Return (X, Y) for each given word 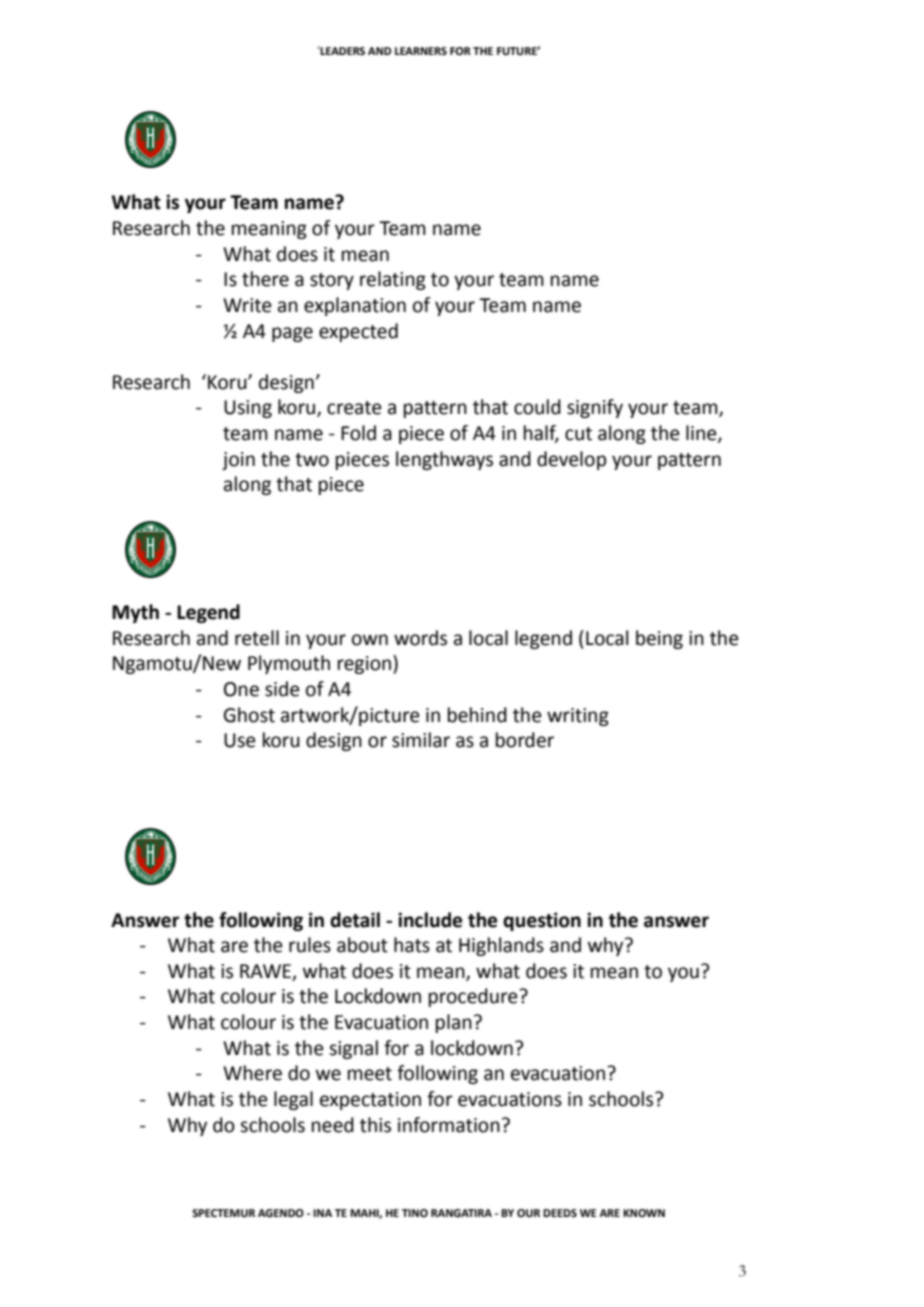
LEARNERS (421, 51)
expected (358, 332)
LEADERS (342, 50)
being (659, 639)
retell (257, 638)
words (420, 638)
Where (252, 1073)
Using (248, 409)
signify (595, 408)
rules (310, 945)
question (542, 921)
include (430, 920)
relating (393, 280)
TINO (415, 1213)
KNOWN (644, 1213)
